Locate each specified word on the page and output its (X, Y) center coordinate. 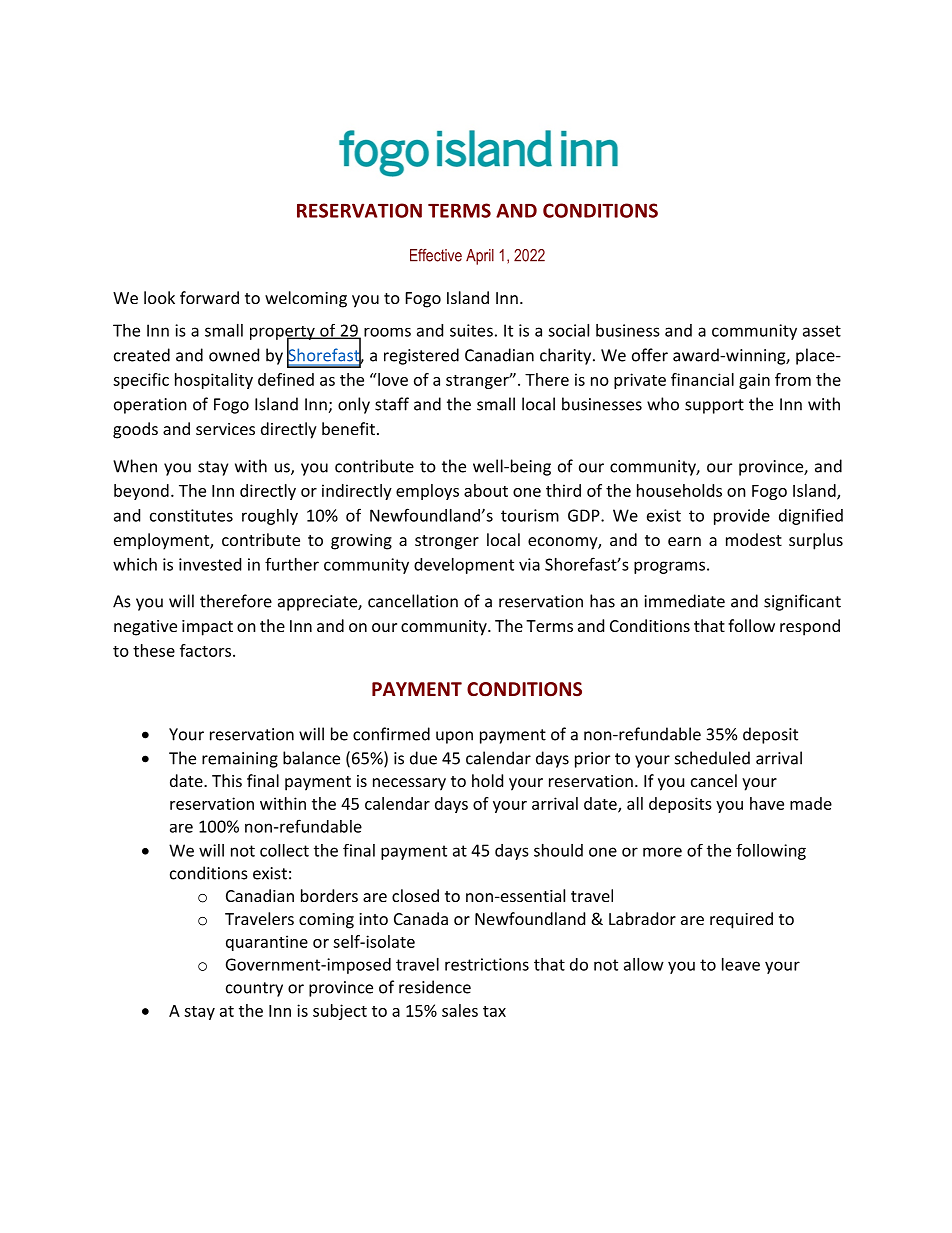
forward (209, 297)
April (480, 257)
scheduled (712, 758)
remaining (240, 760)
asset (822, 331)
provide (742, 517)
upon (454, 737)
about (486, 490)
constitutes (191, 515)
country (254, 989)
